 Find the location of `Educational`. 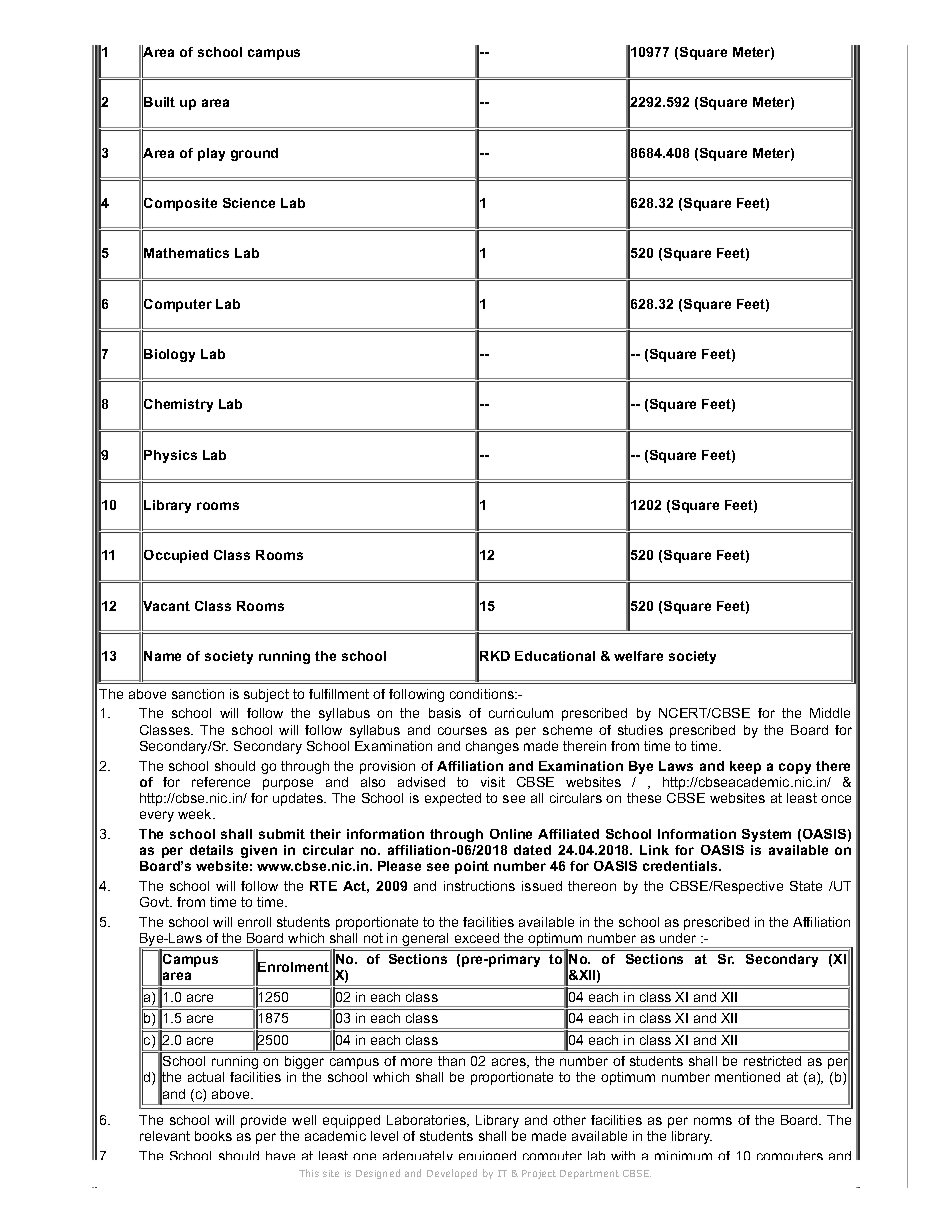

Educational is located at coordinates (555, 656).
